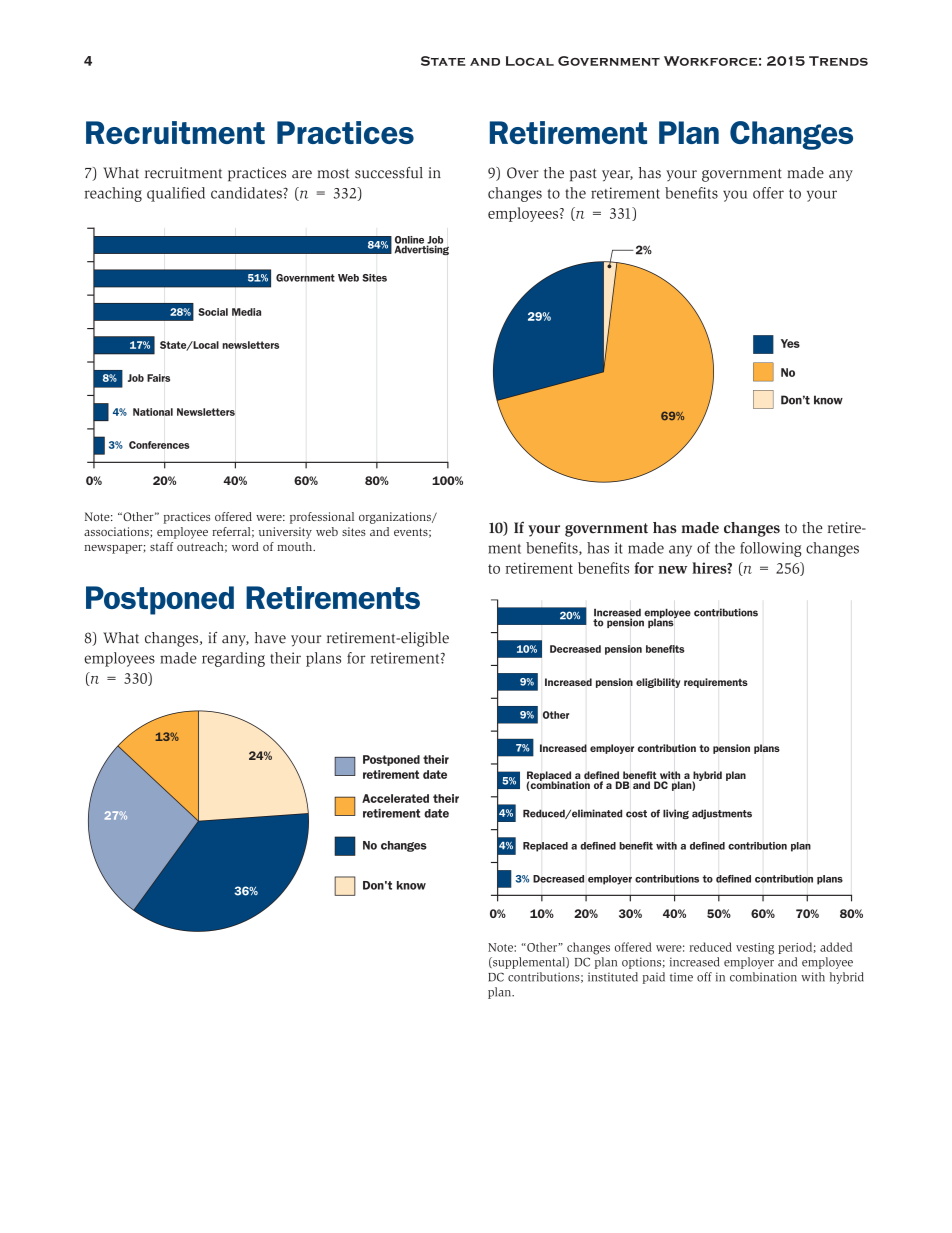 Image resolution: width=952 pixels, height=1233 pixels. What do you see at coordinates (755, 949) in the image?
I see `vesting` at bounding box center [755, 949].
